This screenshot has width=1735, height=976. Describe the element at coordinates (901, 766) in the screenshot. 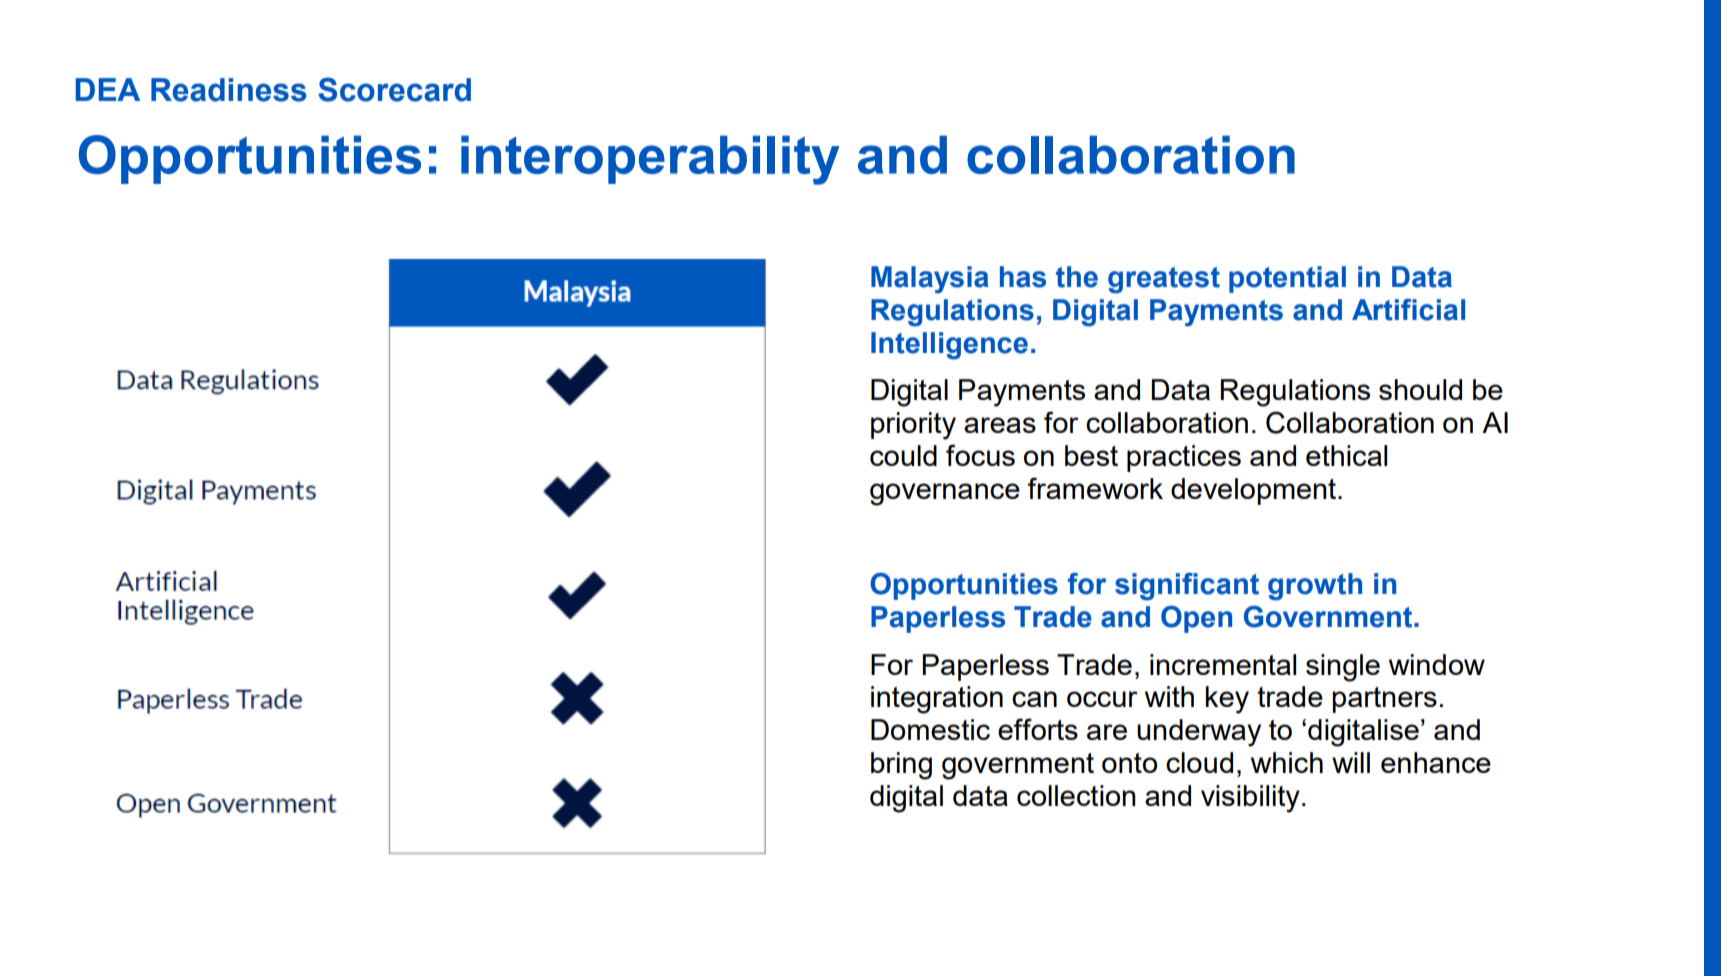

I see `bring` at that location.
